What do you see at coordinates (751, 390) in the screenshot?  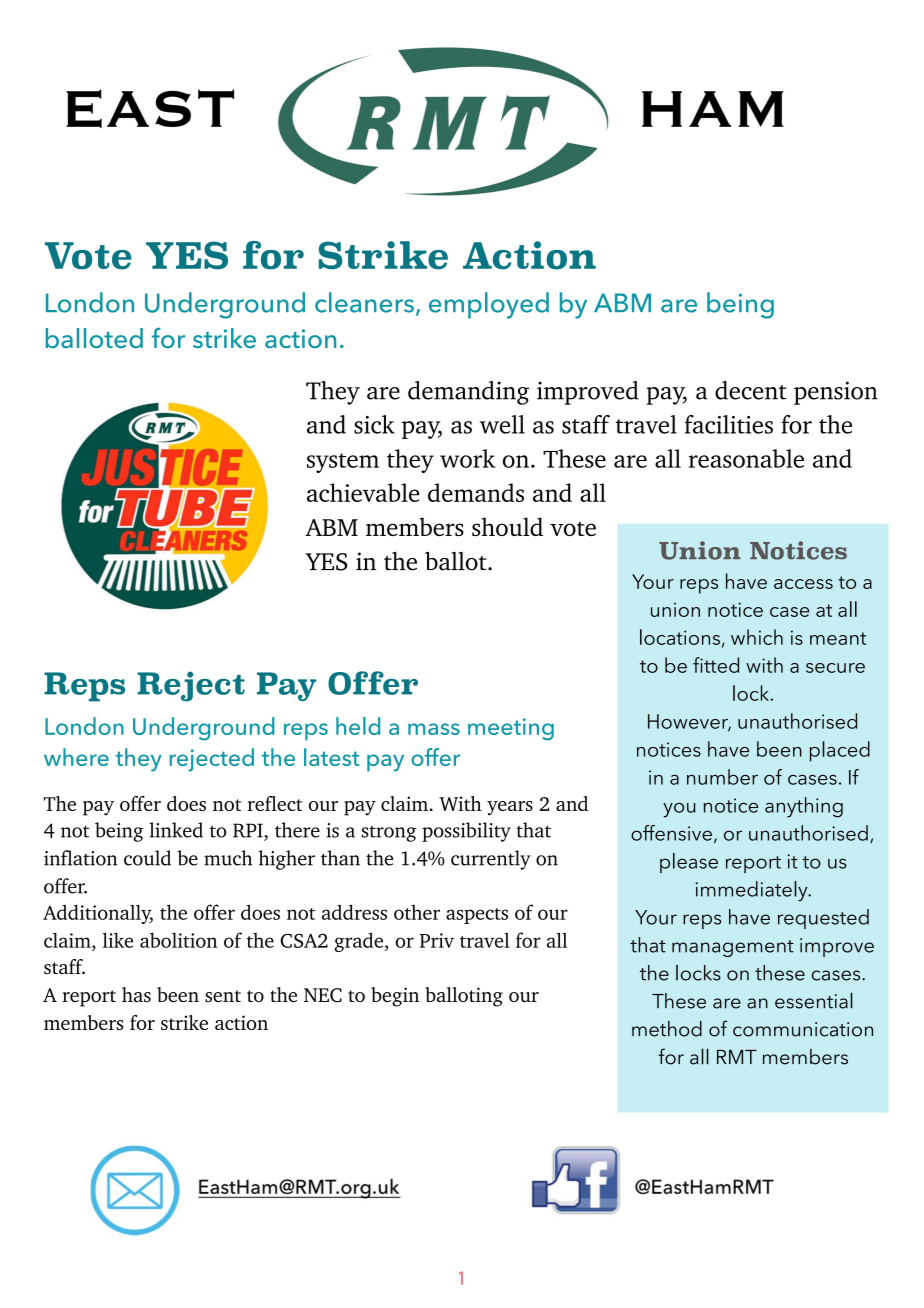 I see `decent` at bounding box center [751, 390].
